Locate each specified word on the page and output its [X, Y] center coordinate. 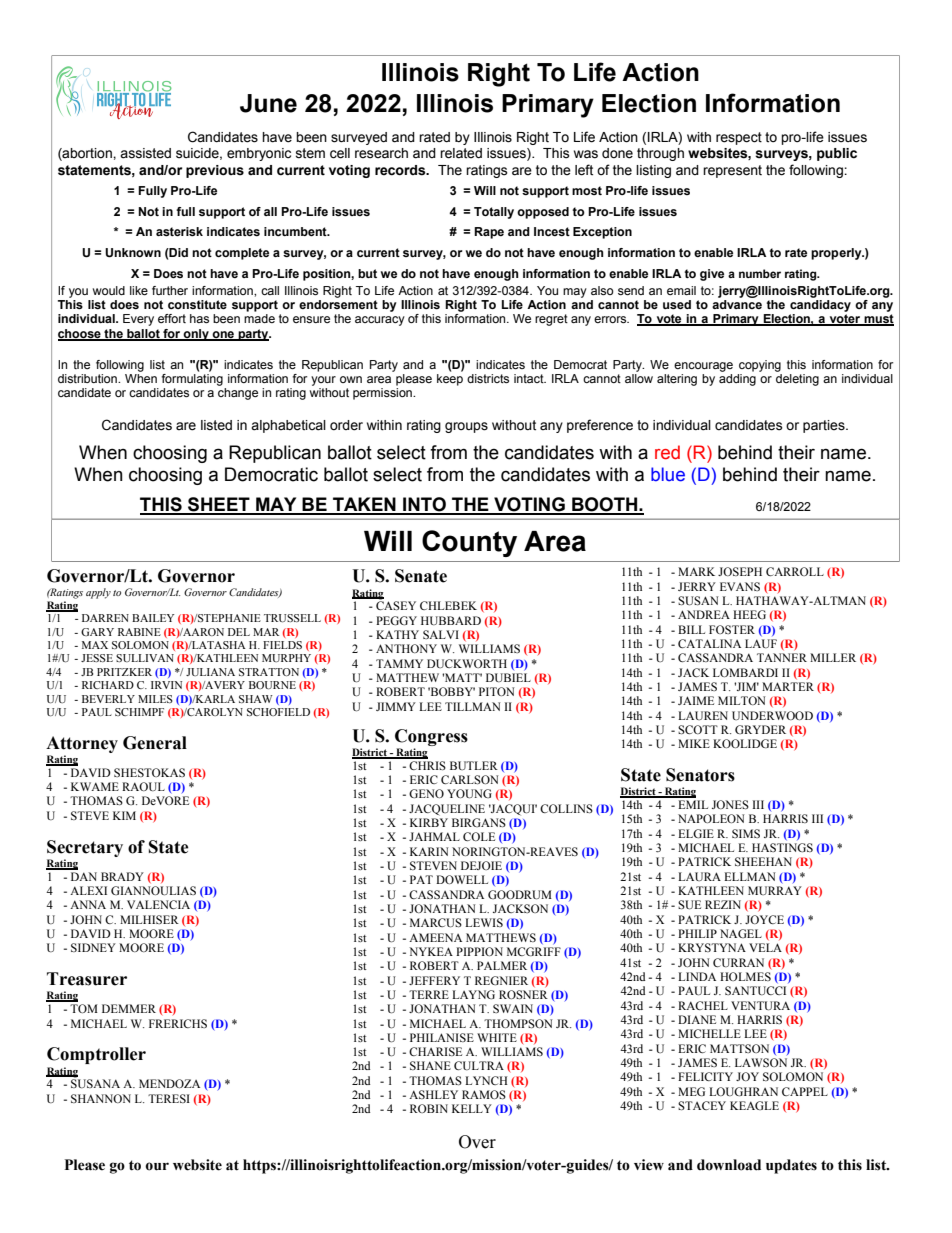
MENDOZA [169, 1083]
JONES [730, 804]
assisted [145, 153]
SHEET [219, 505]
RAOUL [143, 786]
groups [466, 427]
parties [825, 426]
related [461, 153]
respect [739, 138]
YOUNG [469, 794]
